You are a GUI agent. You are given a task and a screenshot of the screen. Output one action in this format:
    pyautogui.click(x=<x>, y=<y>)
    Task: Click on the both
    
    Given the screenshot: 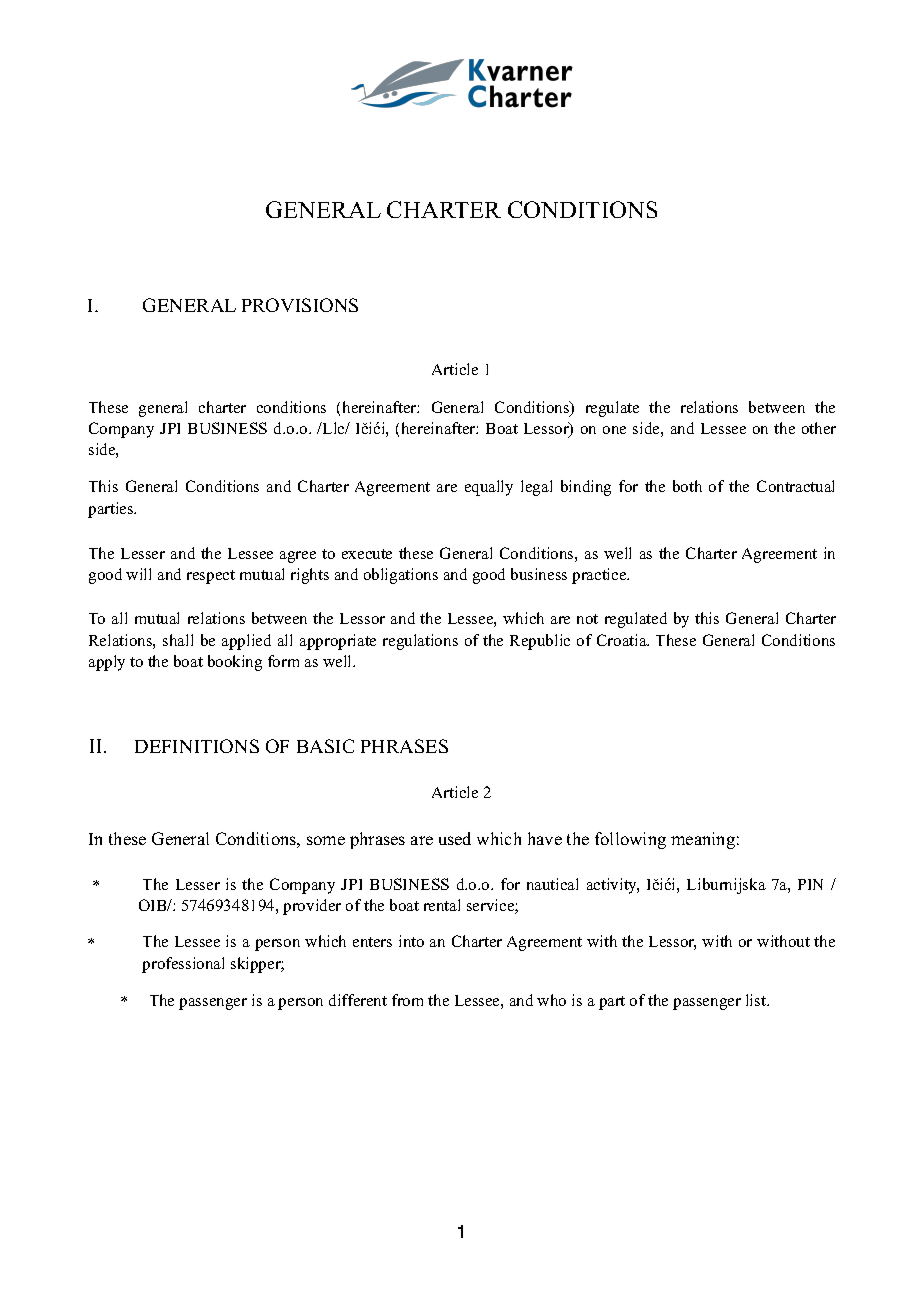 What is the action you would take?
    pyautogui.click(x=687, y=486)
